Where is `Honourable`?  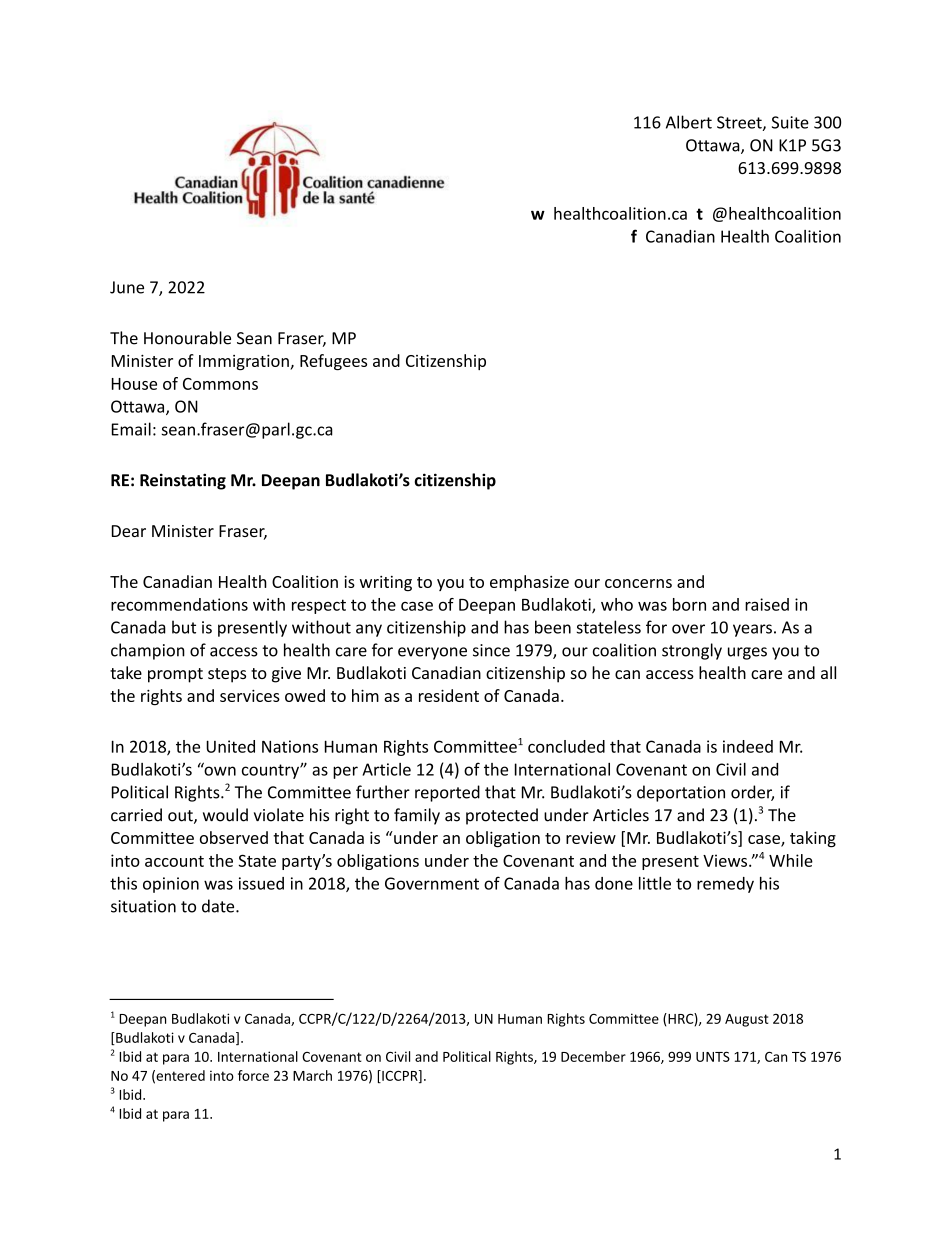
Honourable is located at coordinates (187, 338).
